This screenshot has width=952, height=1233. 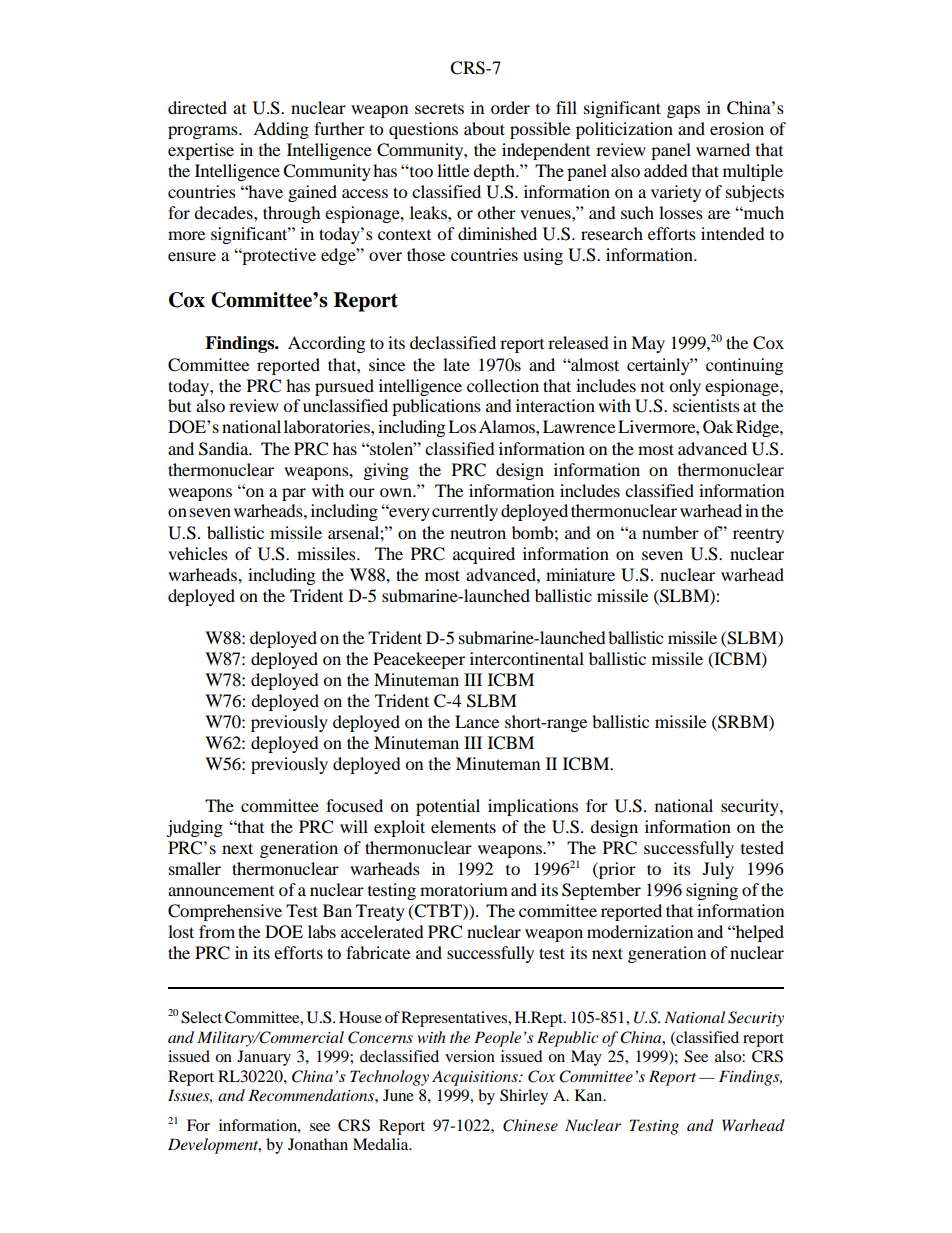 I want to click on announcement, so click(x=221, y=891).
